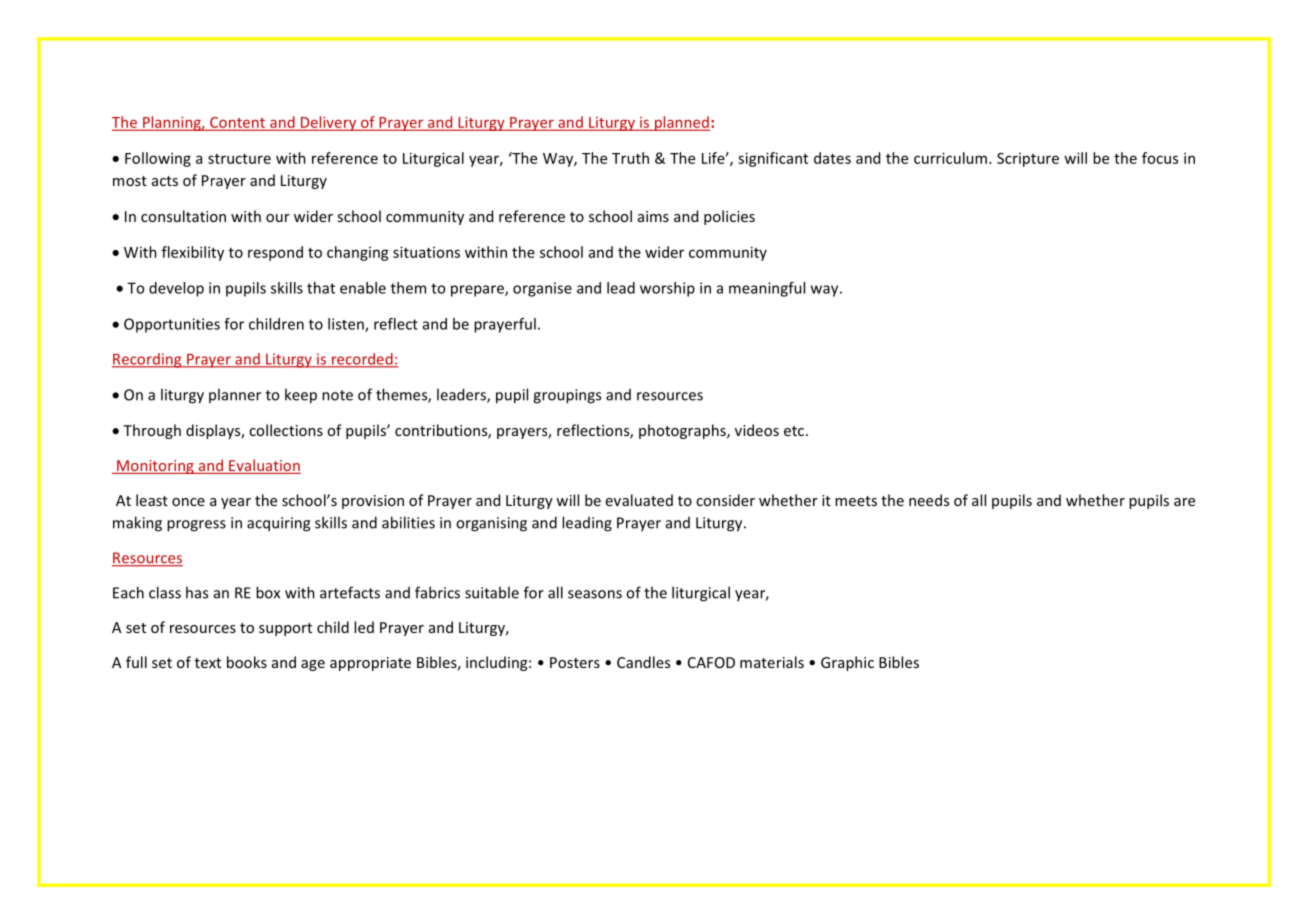  Describe the element at coordinates (929, 500) in the document. I see `needs` at that location.
